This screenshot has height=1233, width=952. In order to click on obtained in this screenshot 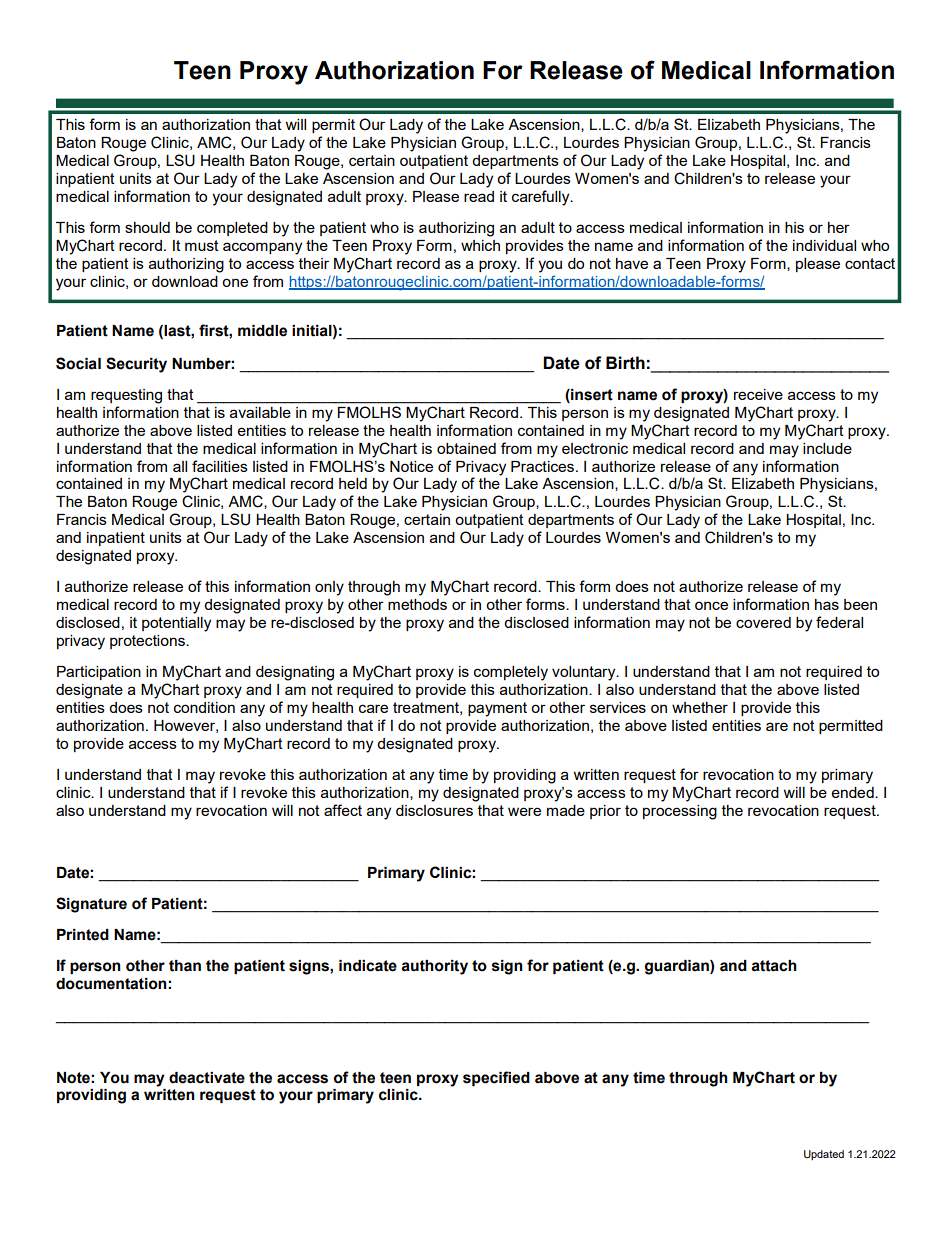, I will do `click(466, 448)`.
